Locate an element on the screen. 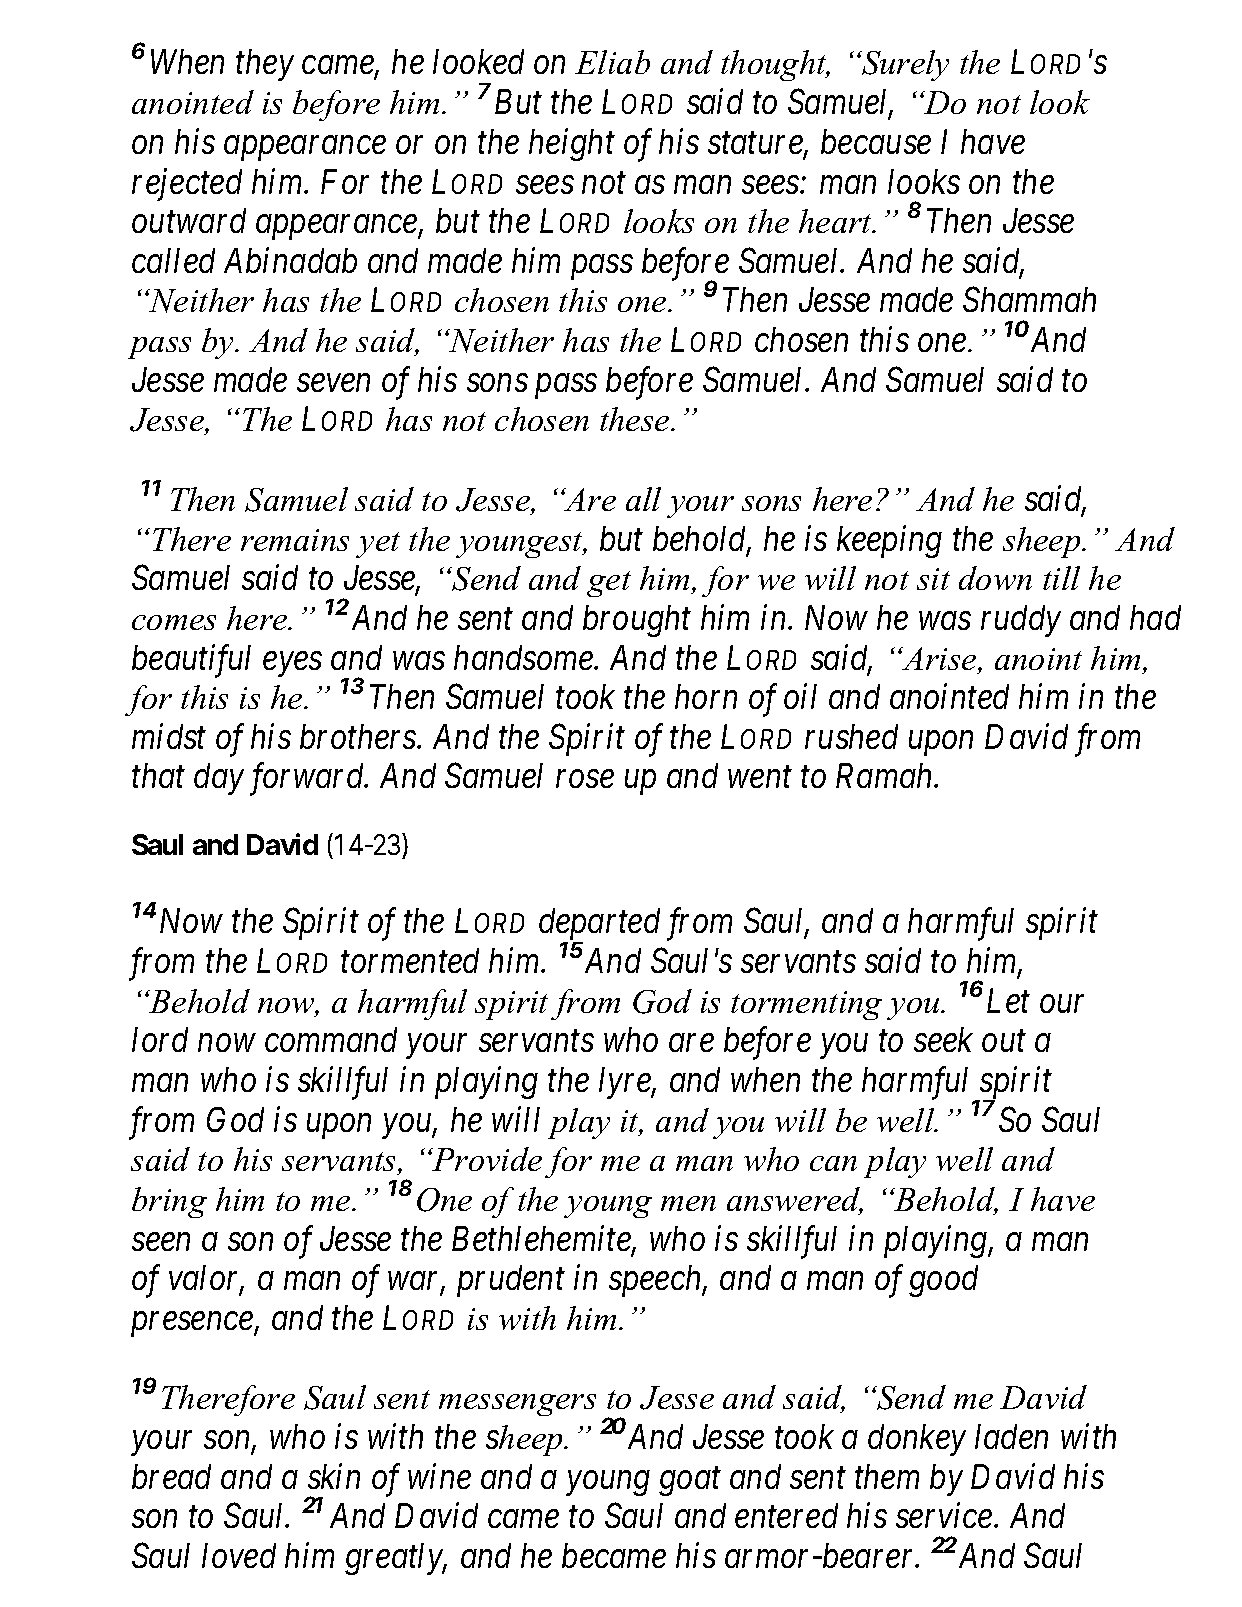 The image size is (1242, 1607). Surely is located at coordinates (904, 65).
